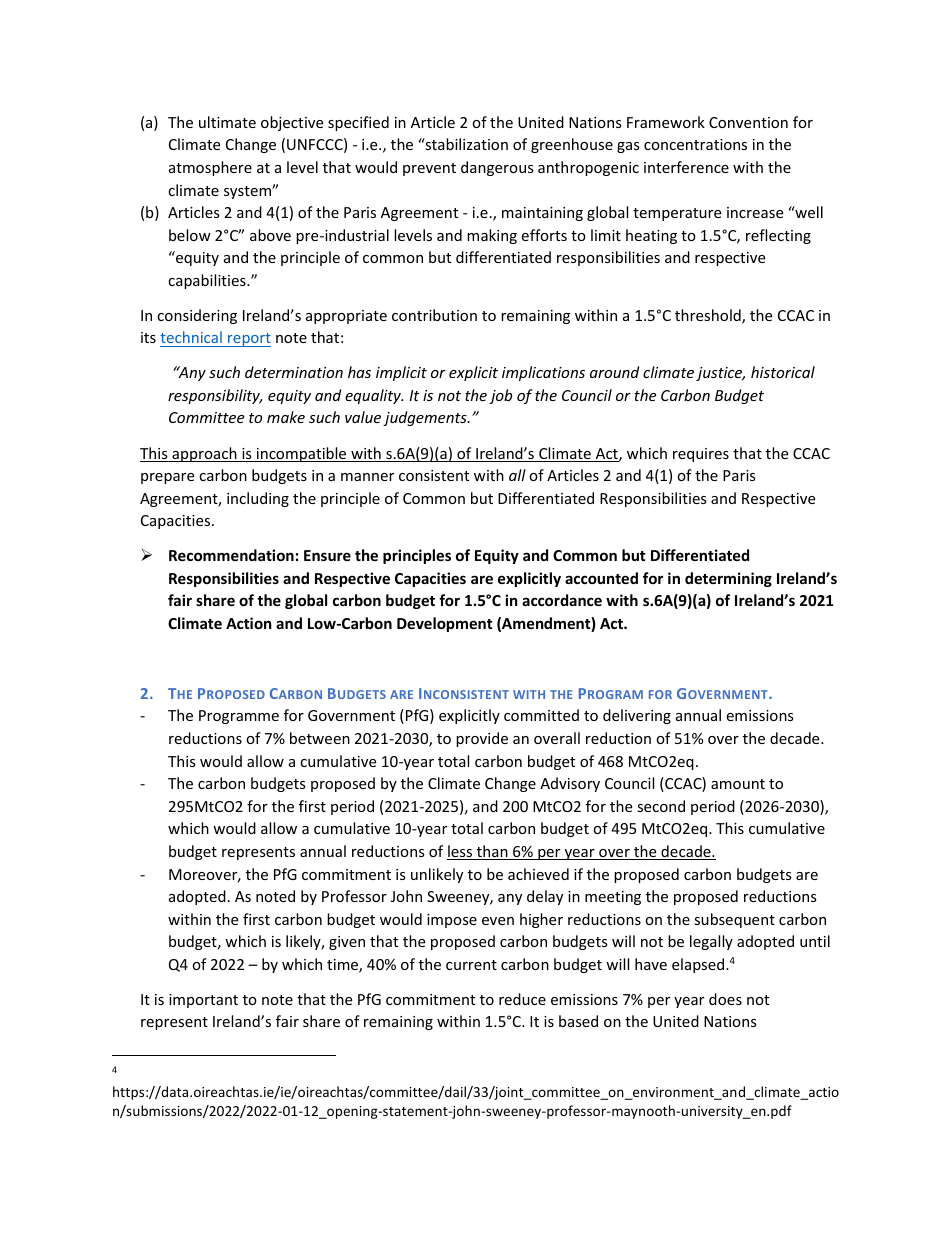 The image size is (952, 1233). I want to click on reduce, so click(522, 999).
